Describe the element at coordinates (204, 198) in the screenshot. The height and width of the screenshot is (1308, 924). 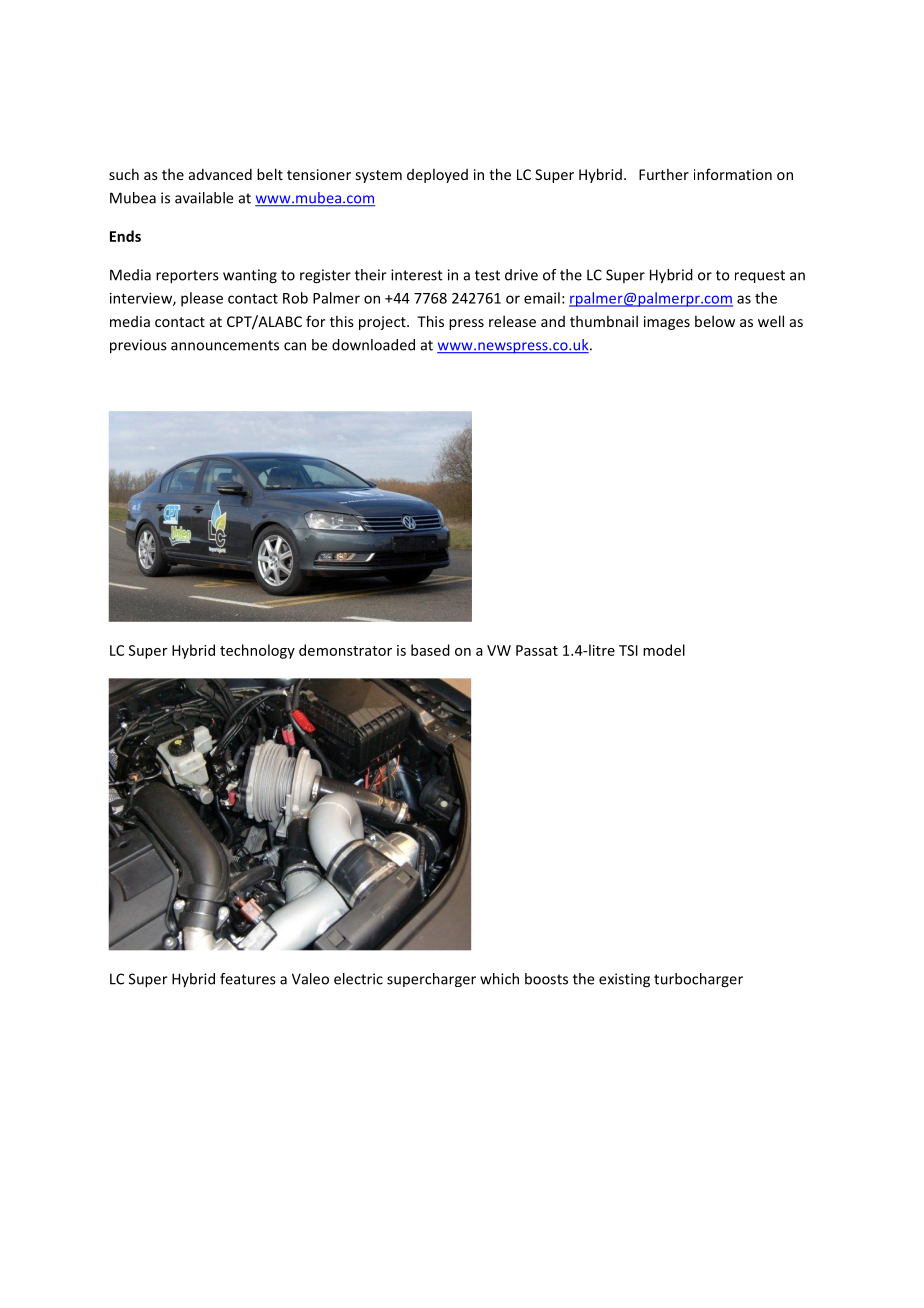
I see `available` at that location.
